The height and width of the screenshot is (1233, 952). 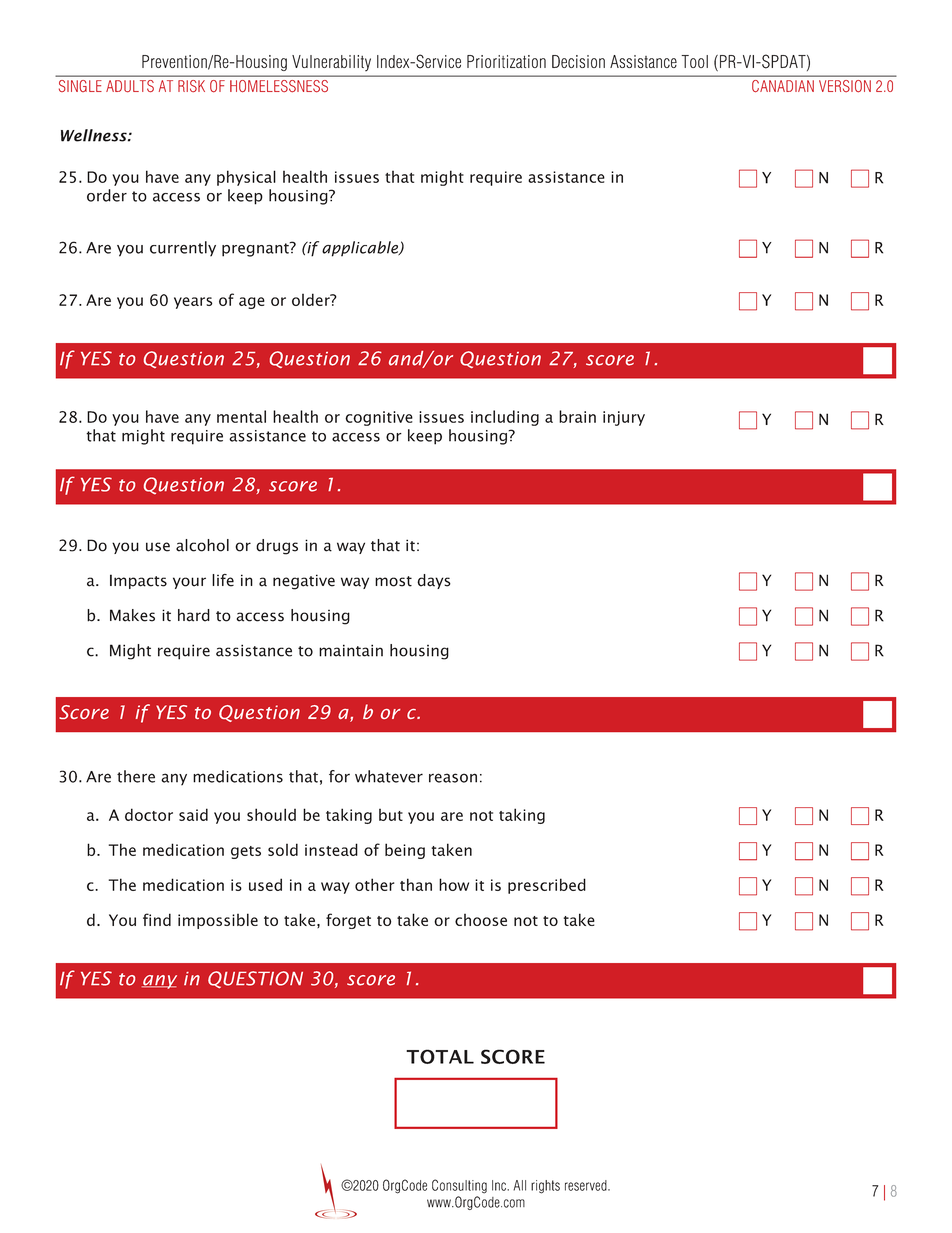 What do you see at coordinates (194, 615) in the screenshot?
I see `hard` at bounding box center [194, 615].
